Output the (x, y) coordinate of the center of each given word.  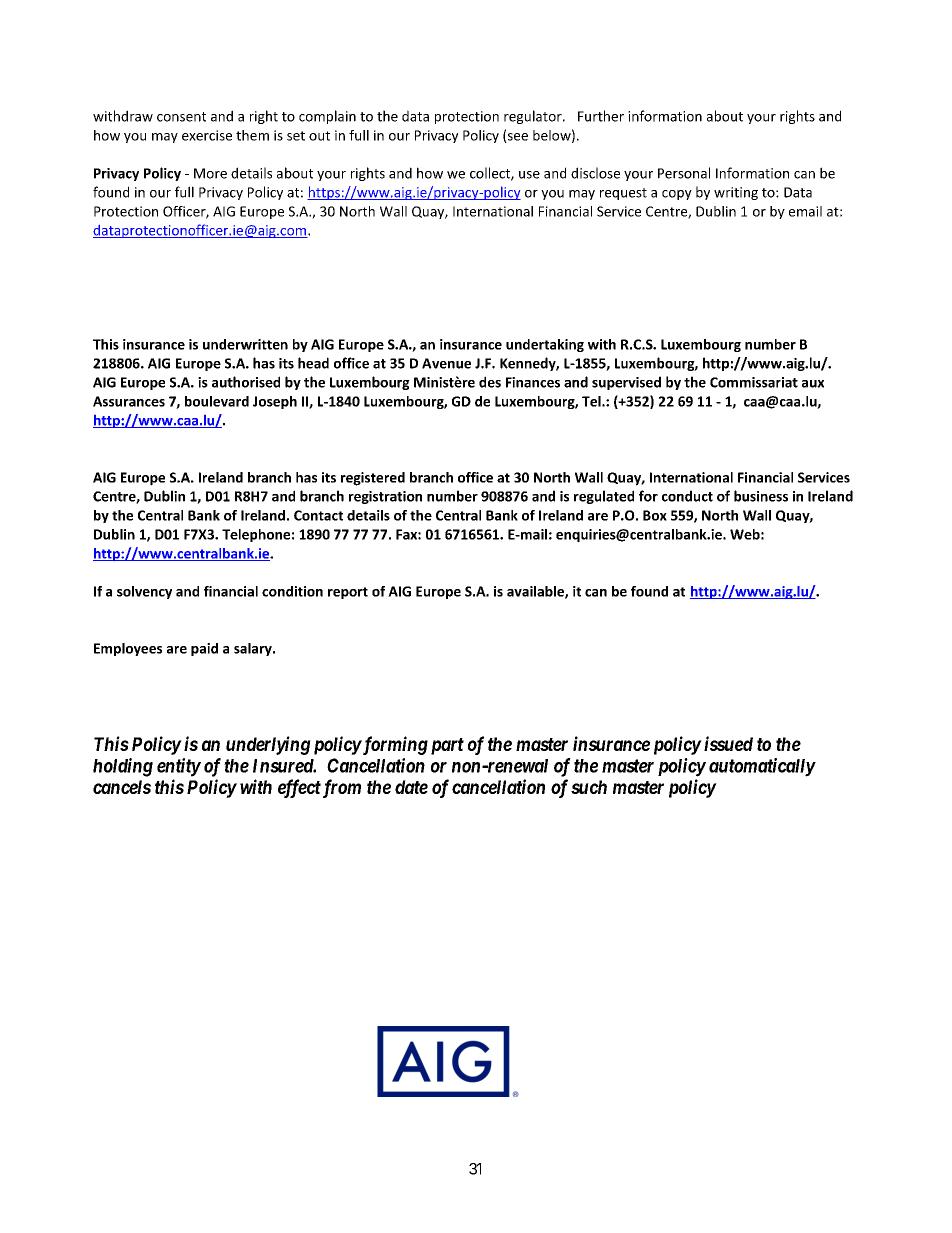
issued (728, 743)
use (529, 175)
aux (813, 384)
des (490, 382)
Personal (684, 173)
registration (385, 497)
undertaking (545, 345)
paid (204, 649)
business (761, 496)
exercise (207, 135)
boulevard (217, 401)
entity (179, 767)
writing (736, 193)
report (348, 593)
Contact (318, 515)
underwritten (245, 344)
